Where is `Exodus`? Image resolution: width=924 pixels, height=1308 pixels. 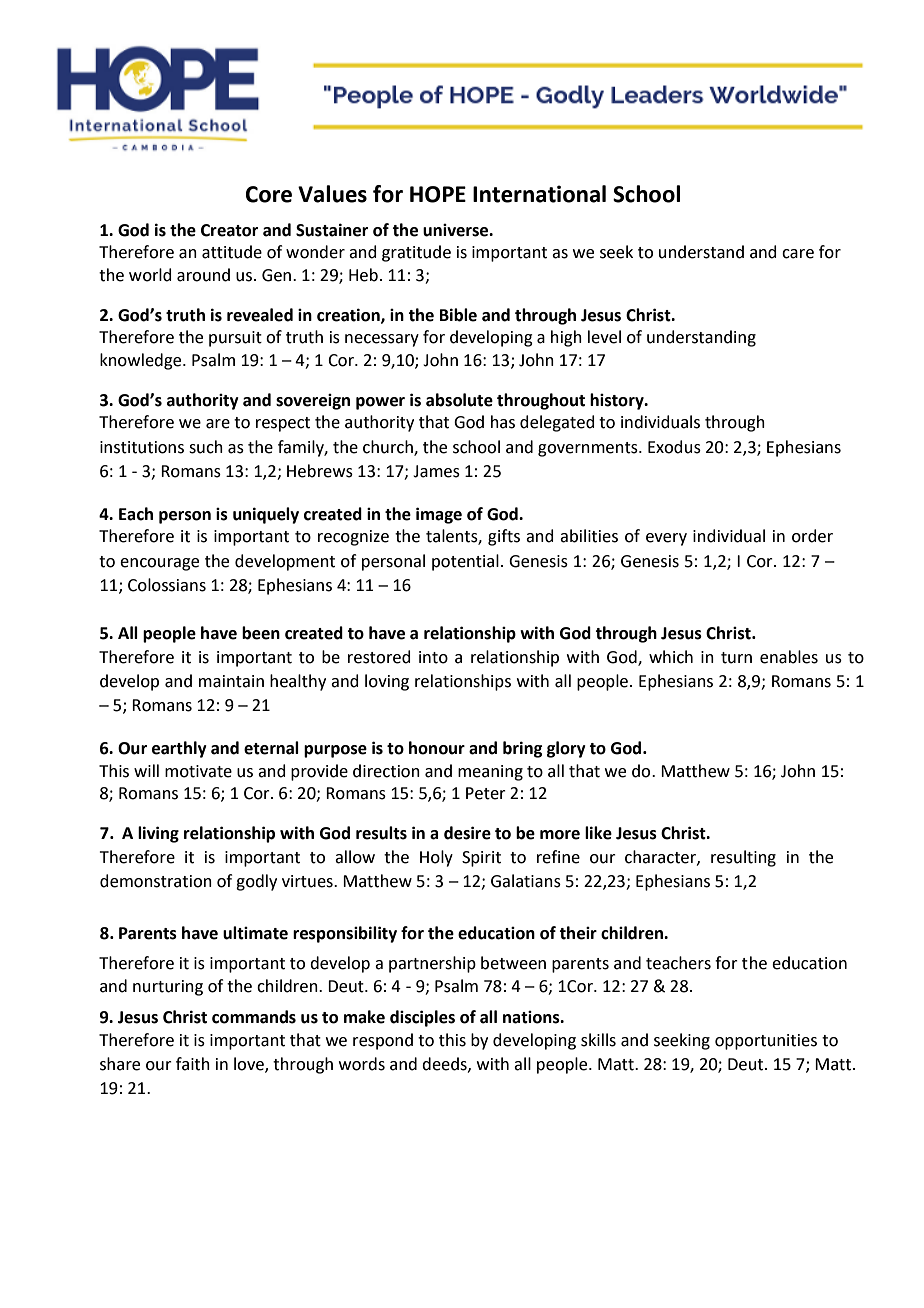
Exodus is located at coordinates (674, 447).
